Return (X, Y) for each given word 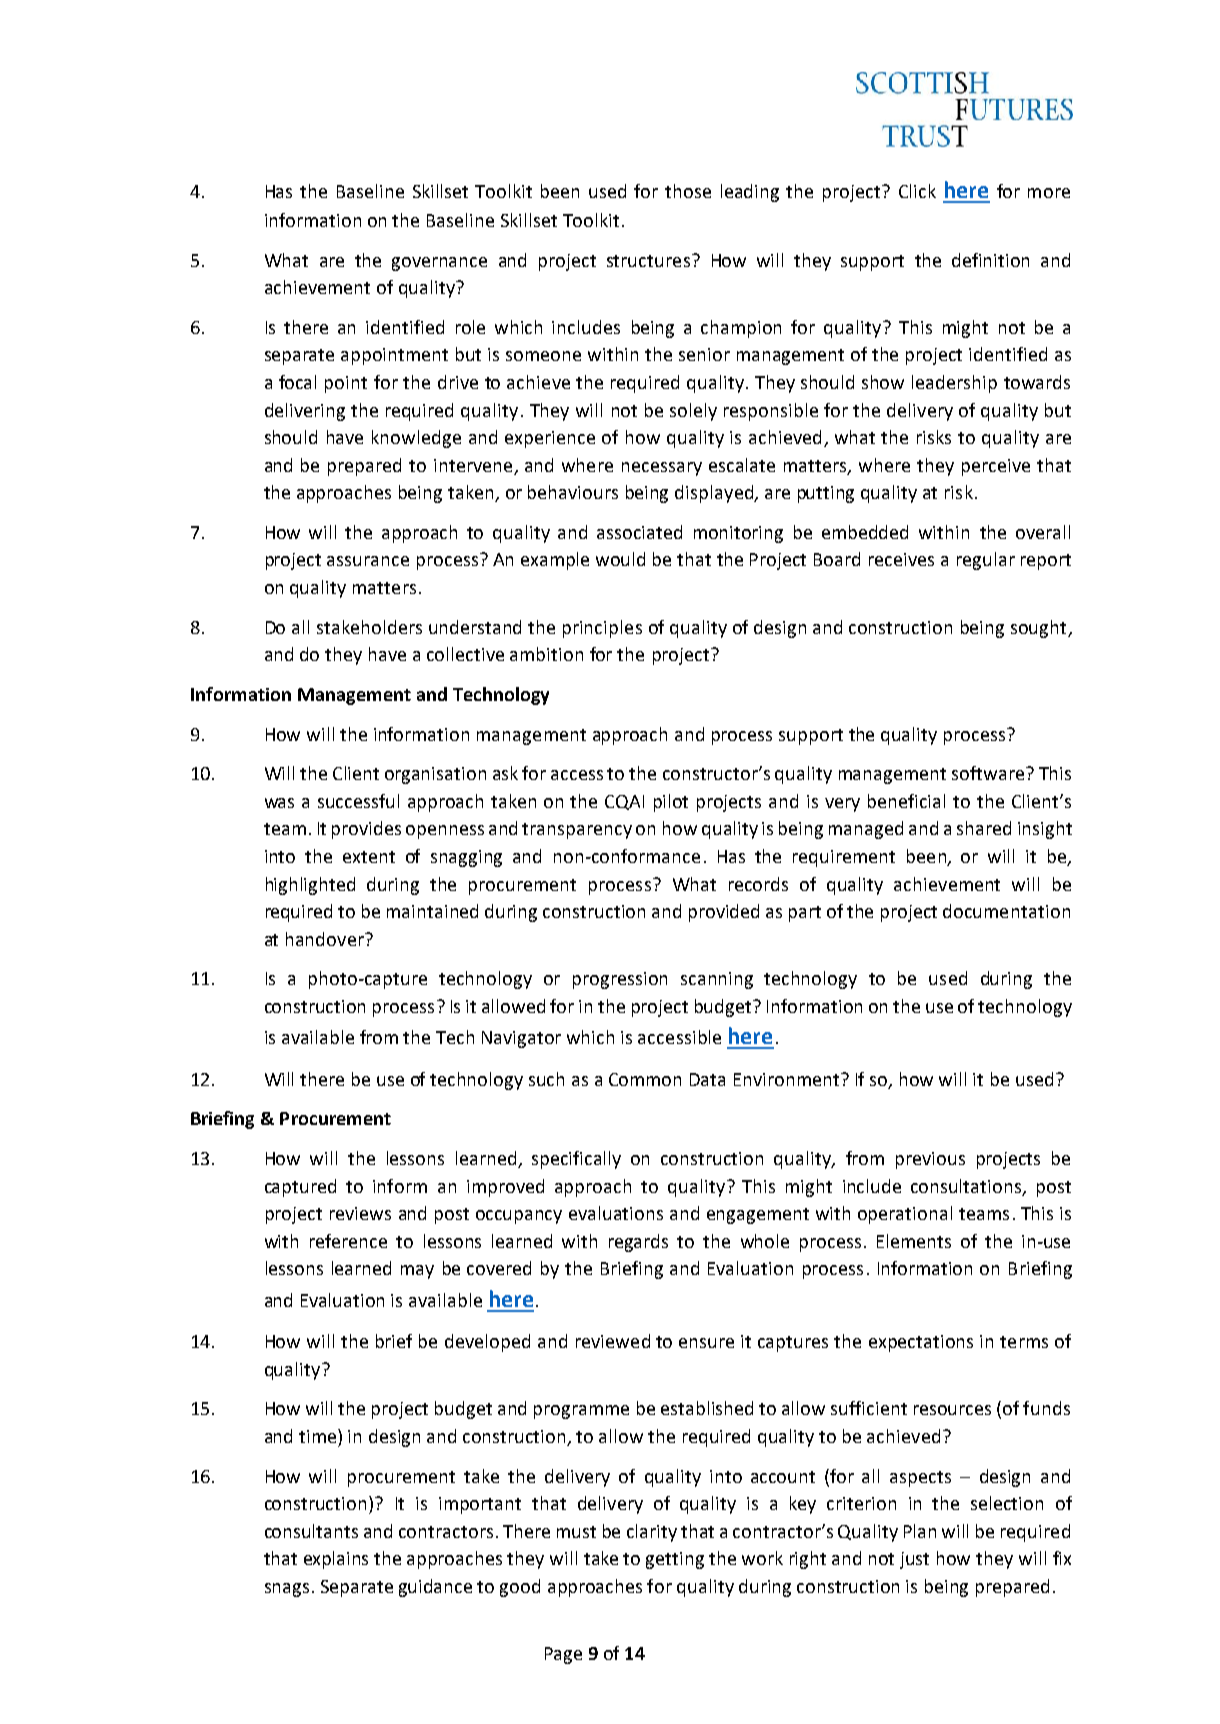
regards (638, 1243)
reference (348, 1241)
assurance (368, 561)
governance (439, 264)
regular (986, 561)
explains (336, 1560)
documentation (1006, 911)
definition (990, 260)
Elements (914, 1241)
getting (675, 1560)
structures (650, 260)
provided (724, 913)
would (620, 559)
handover (326, 939)
